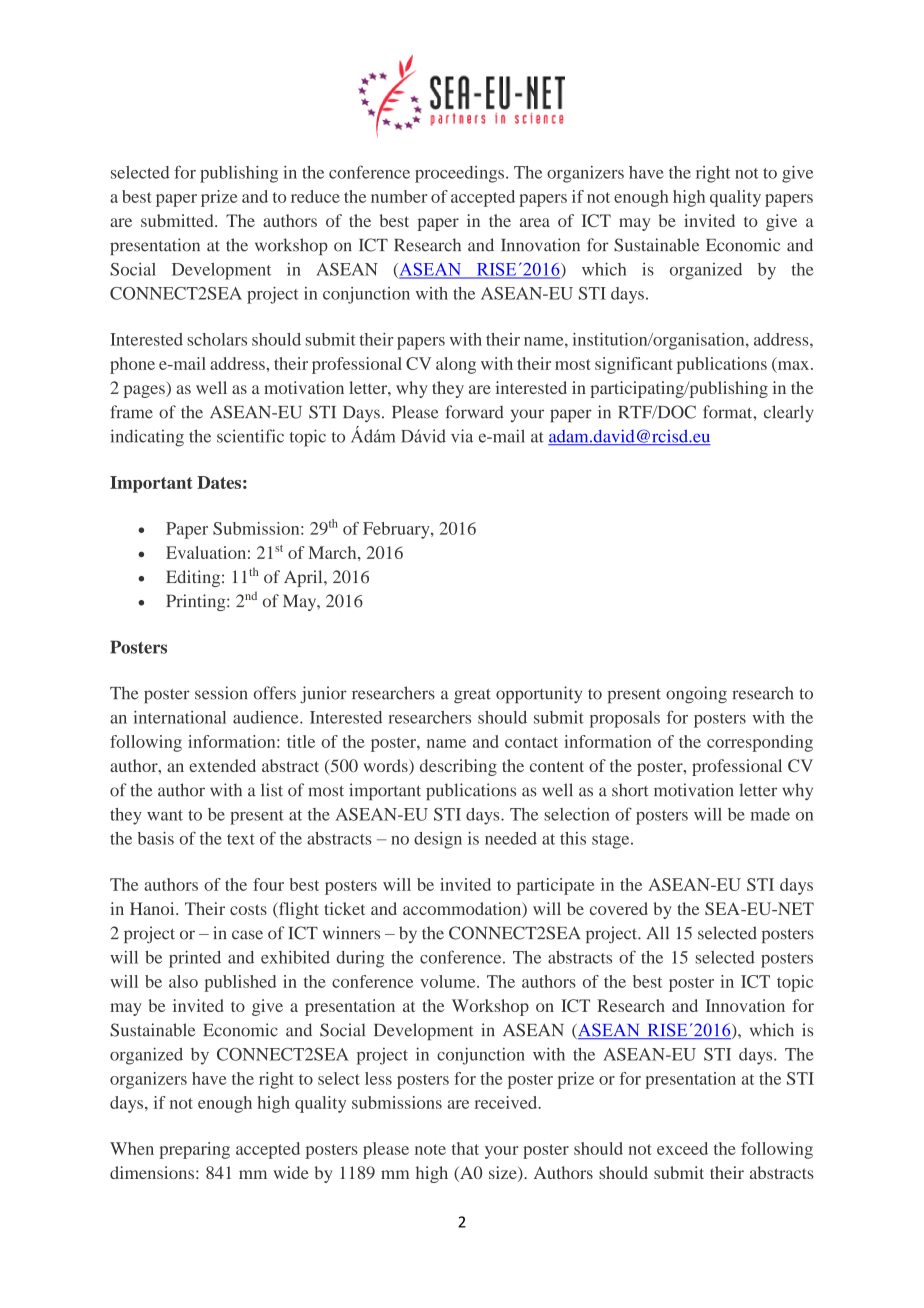 The width and height of the image is (924, 1308). What do you see at coordinates (658, 932) in the image?
I see `All` at bounding box center [658, 932].
